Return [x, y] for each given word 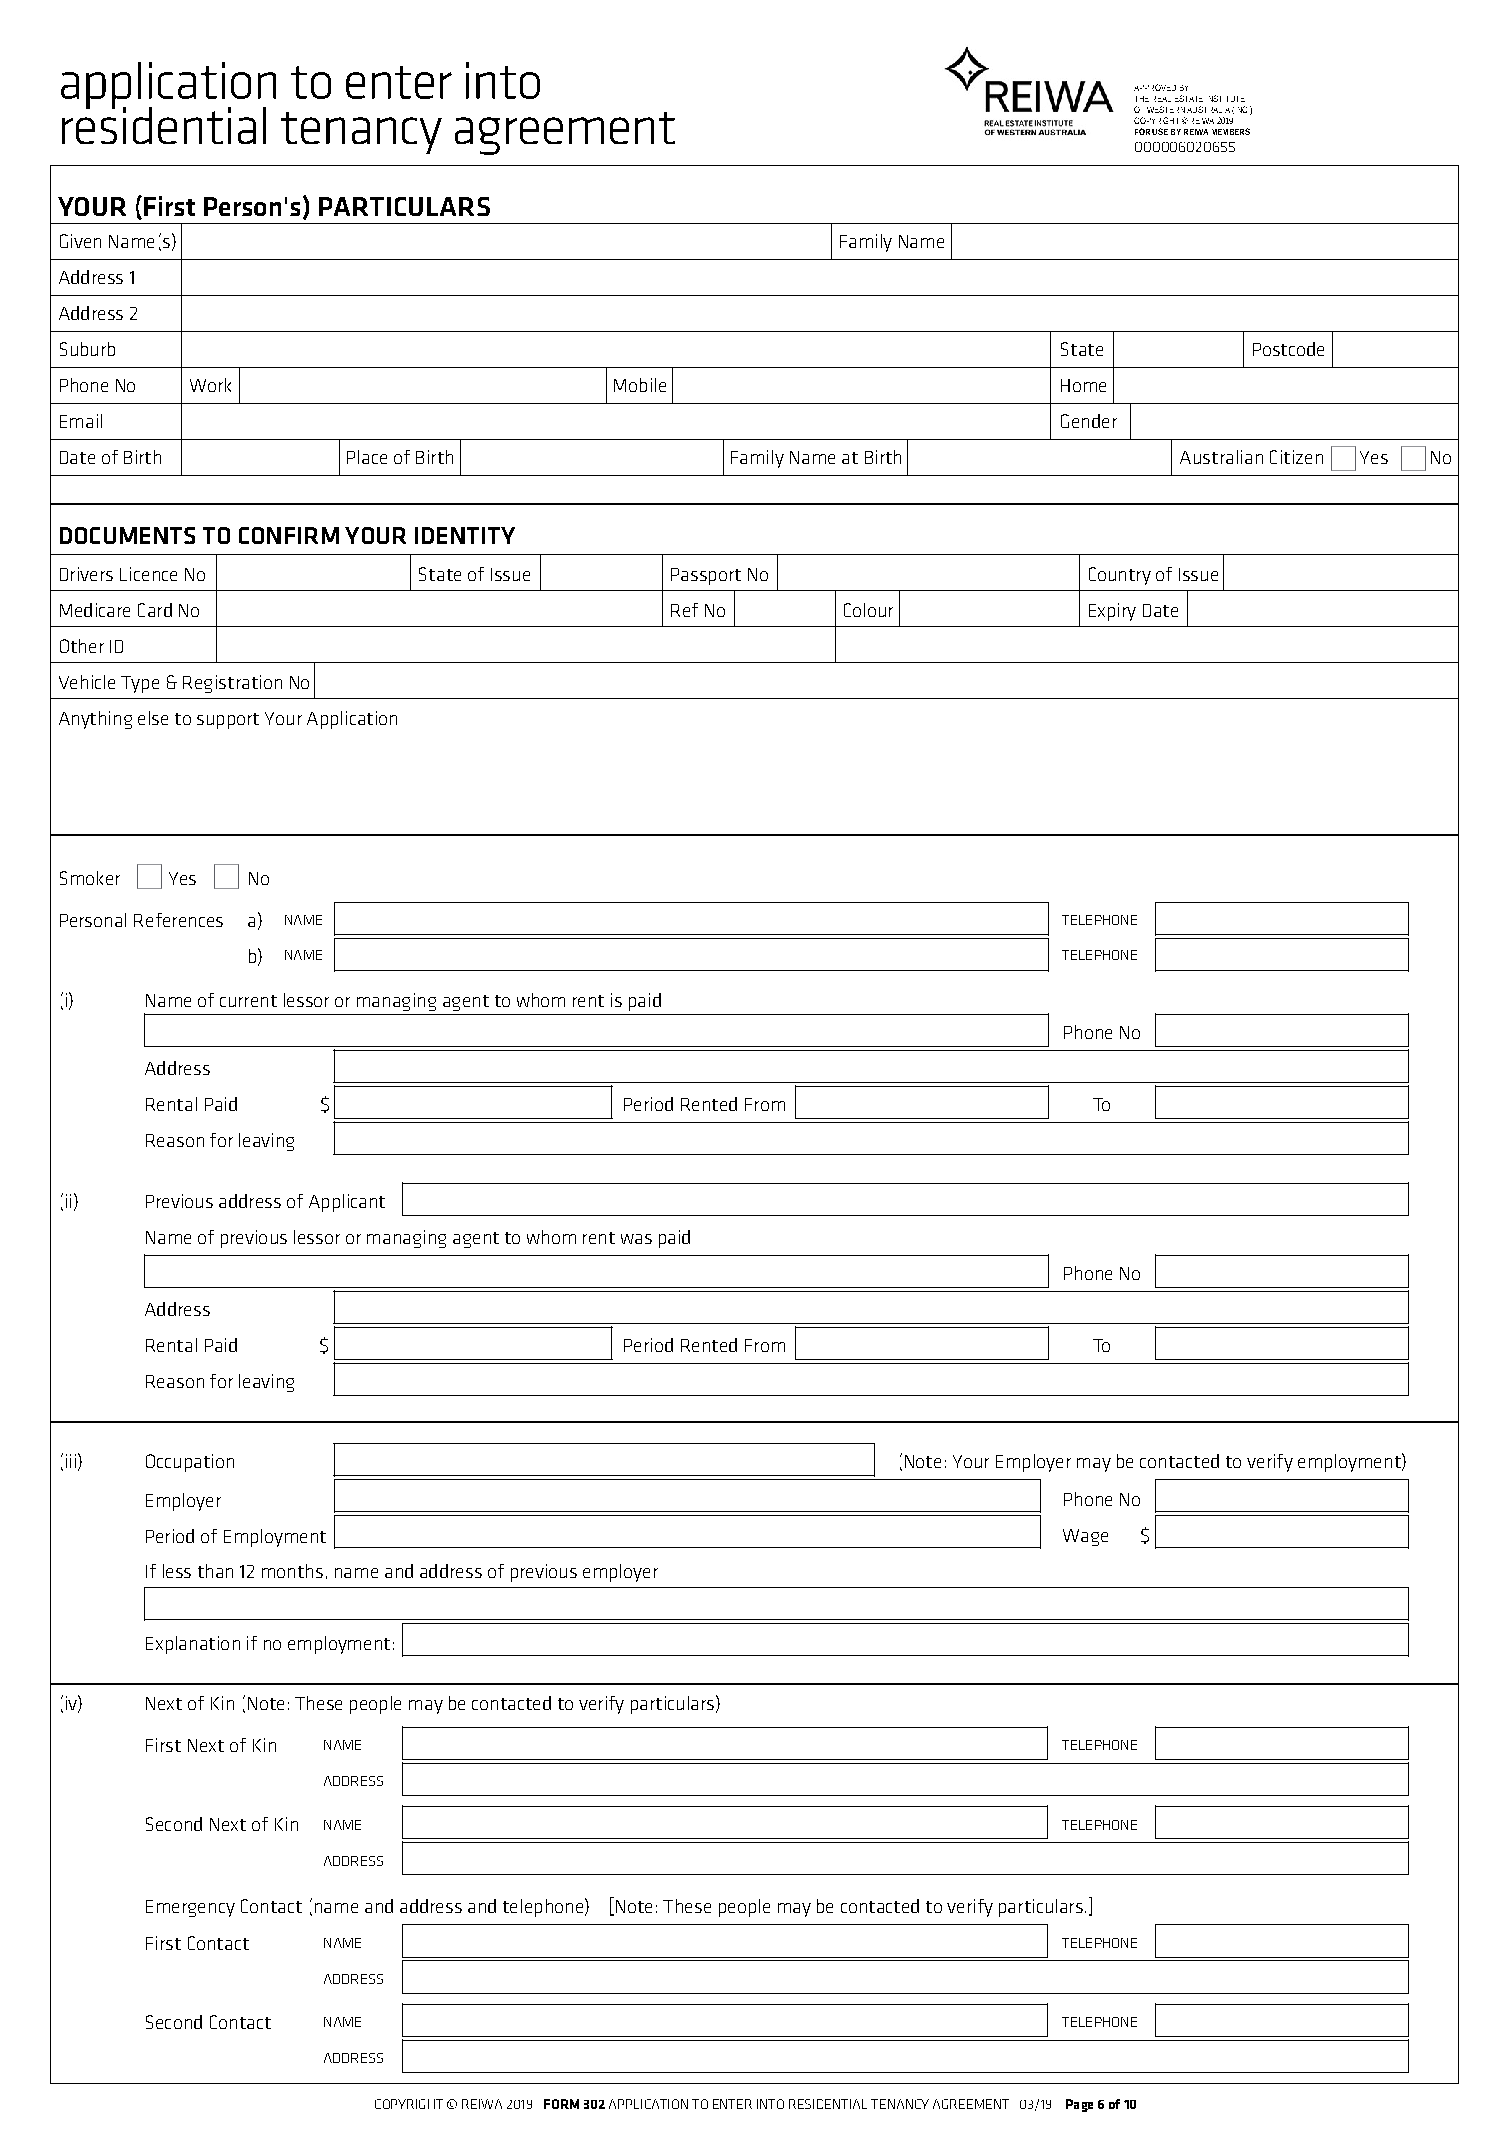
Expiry [1112, 612]
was [636, 1239]
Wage [1085, 1537]
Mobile [640, 385]
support [228, 721]
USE [1160, 131]
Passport [706, 576]
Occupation [190, 1463]
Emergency [190, 1908]
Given [80, 241]
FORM [561, 2104]
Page [1079, 2105]
